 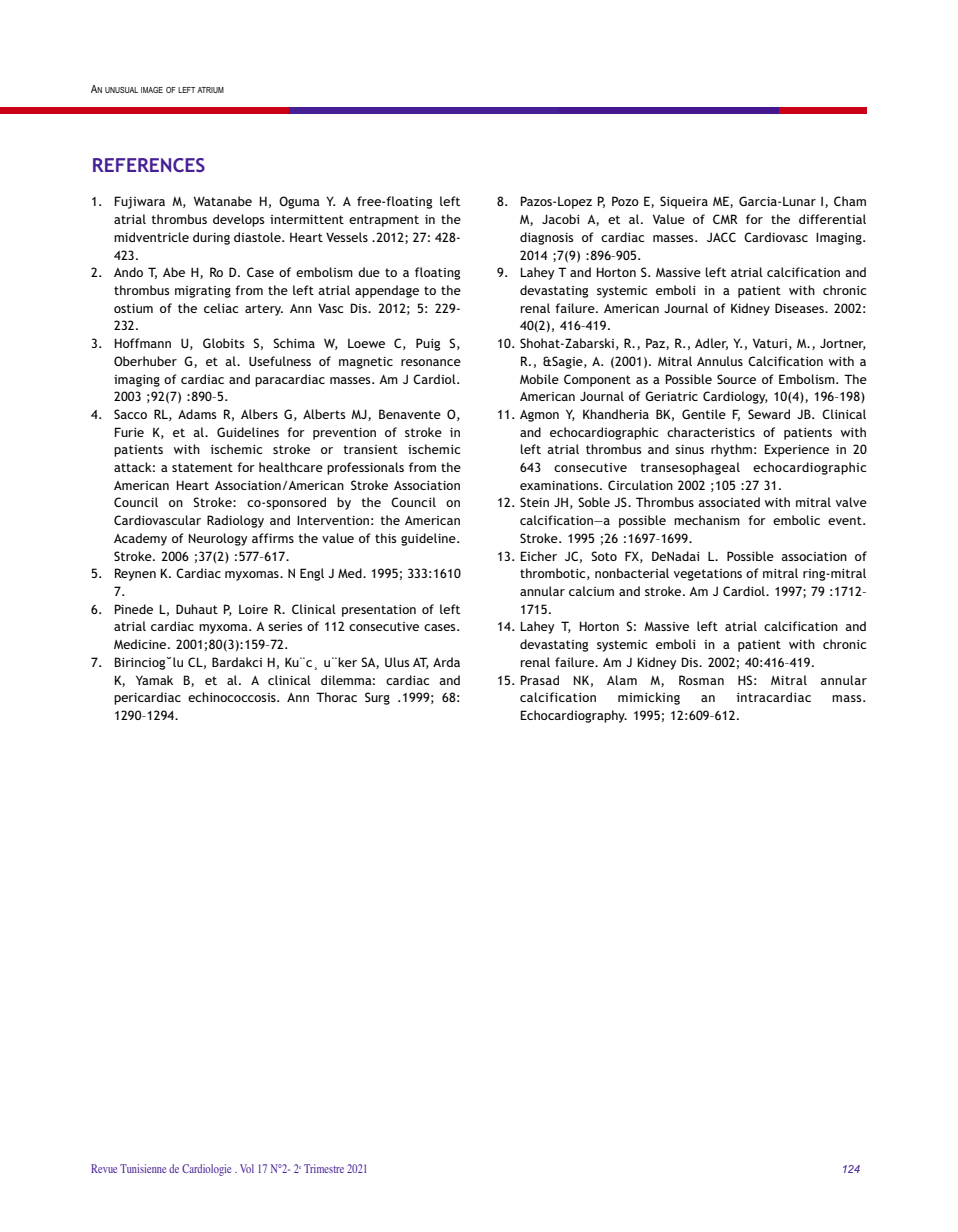 What do you see at coordinates (247, 1168) in the image?
I see `Vol` at bounding box center [247, 1168].
